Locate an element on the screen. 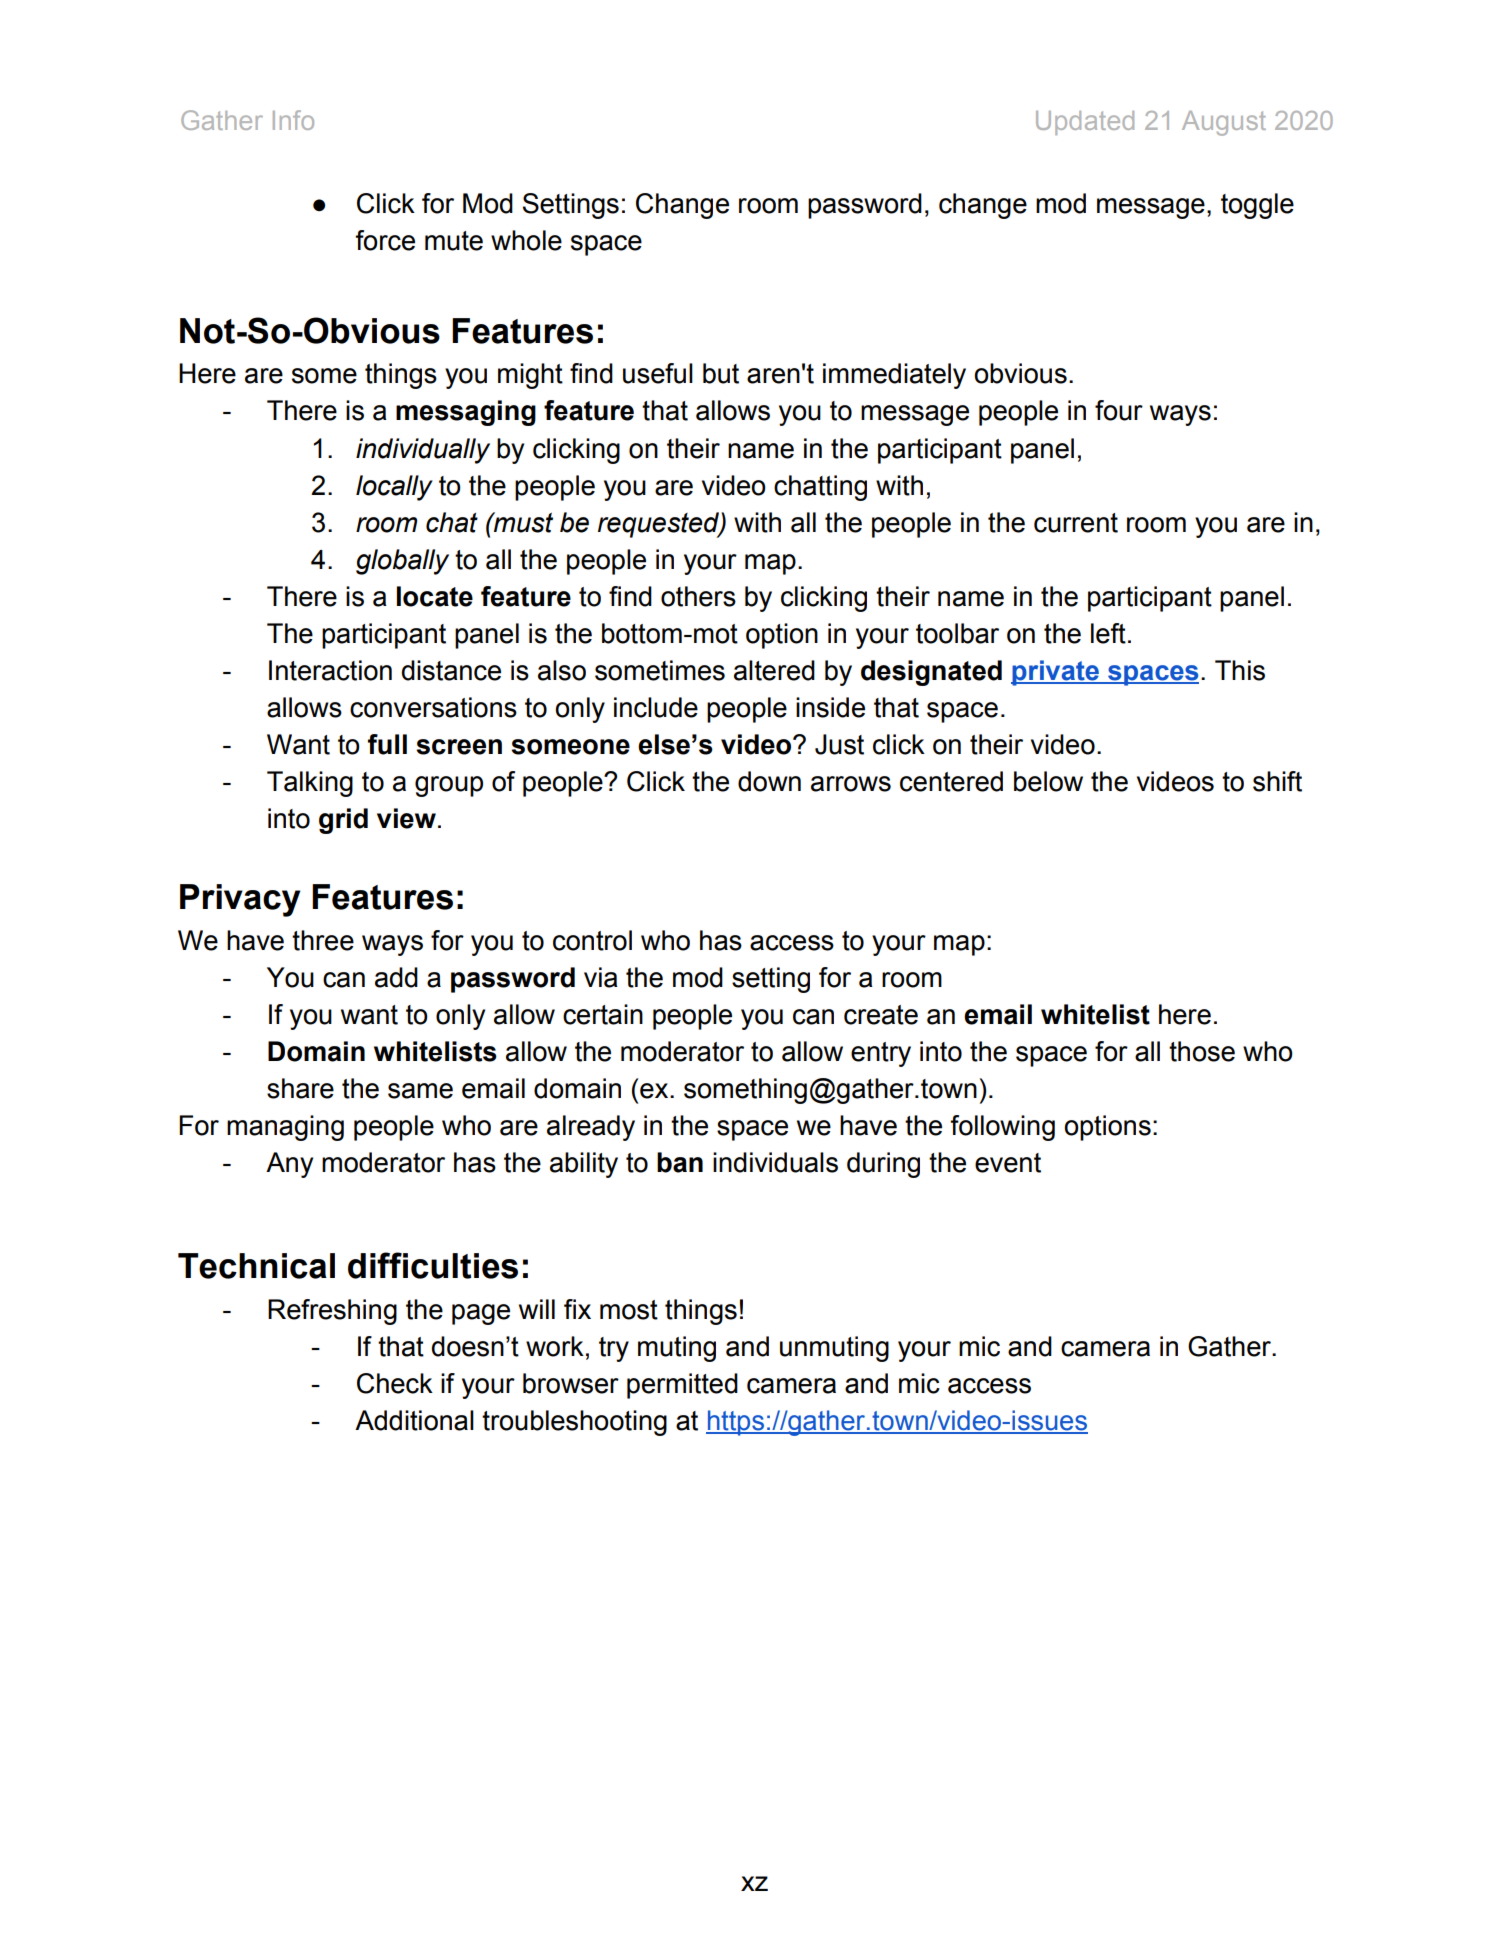 The height and width of the screenshot is (1956, 1512). Updated is located at coordinates (1085, 123).
